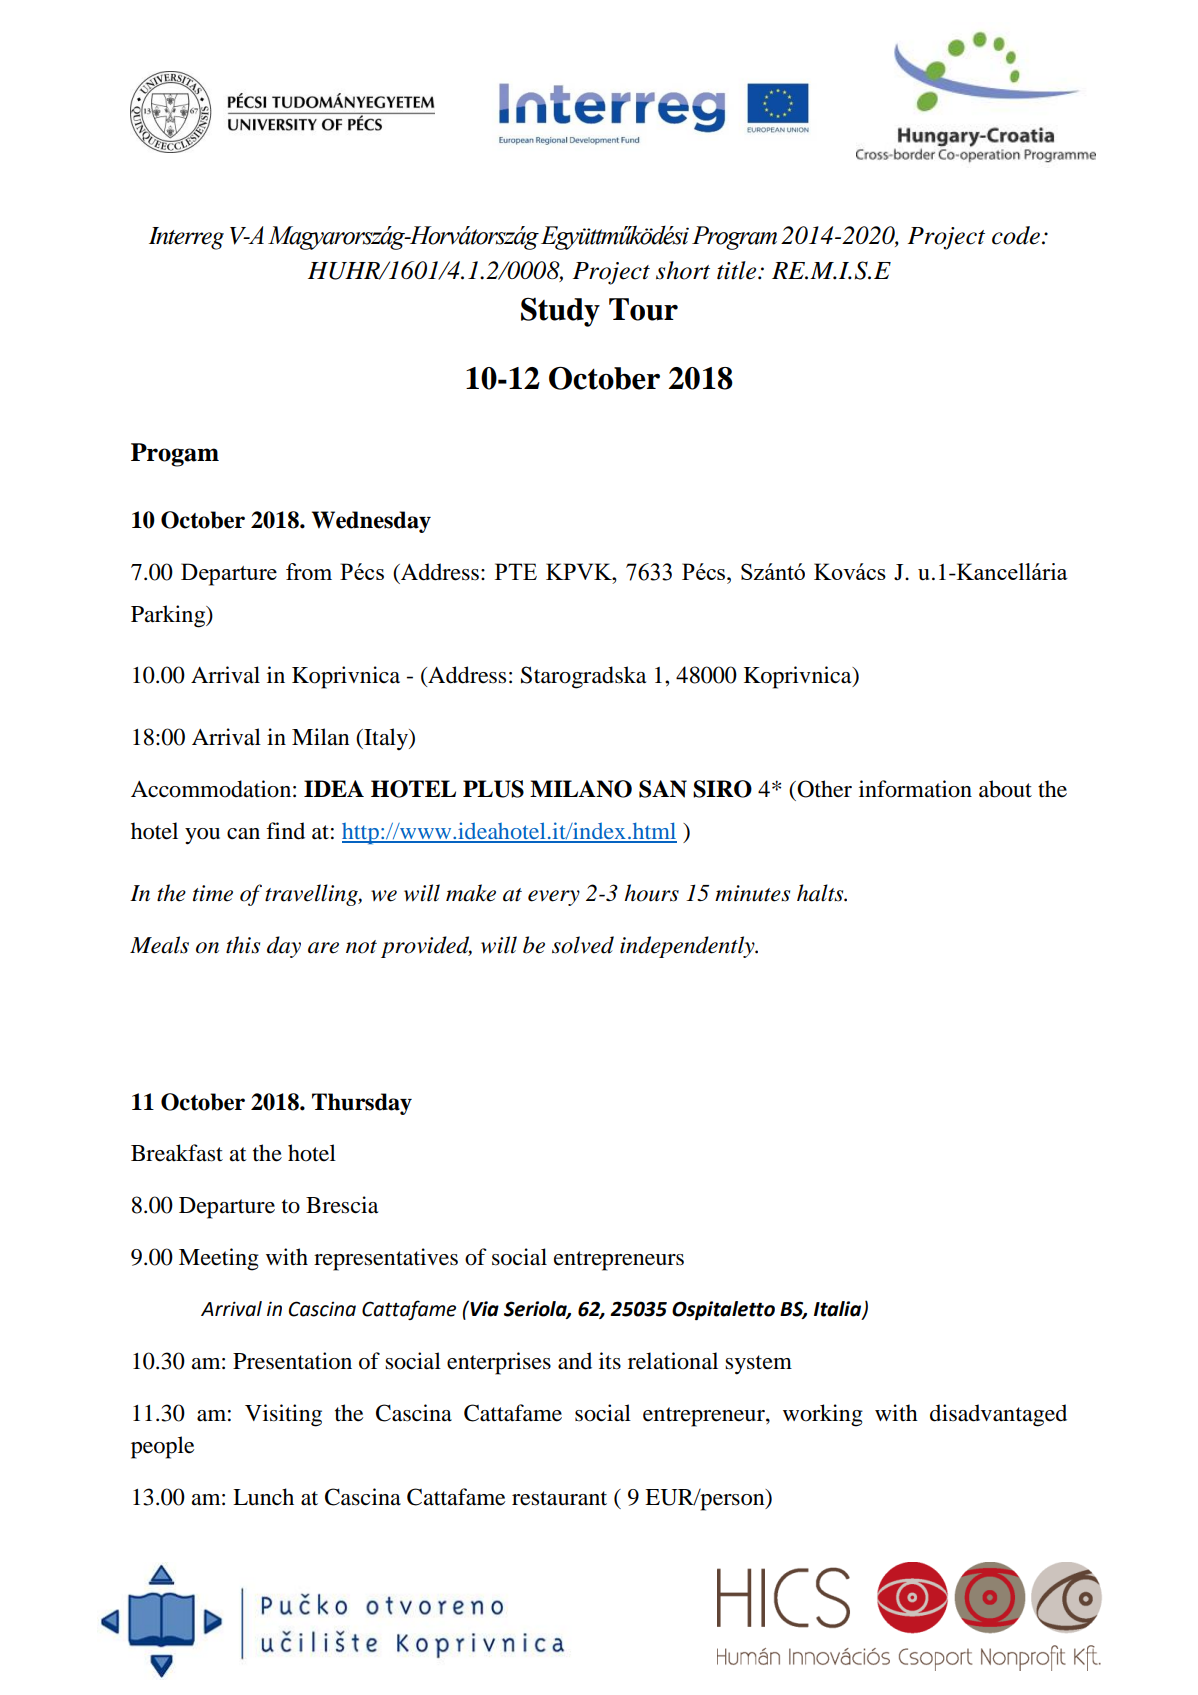 This page has width=1198, height=1695. Describe the element at coordinates (175, 455) in the page. I see `Progam` at that location.
